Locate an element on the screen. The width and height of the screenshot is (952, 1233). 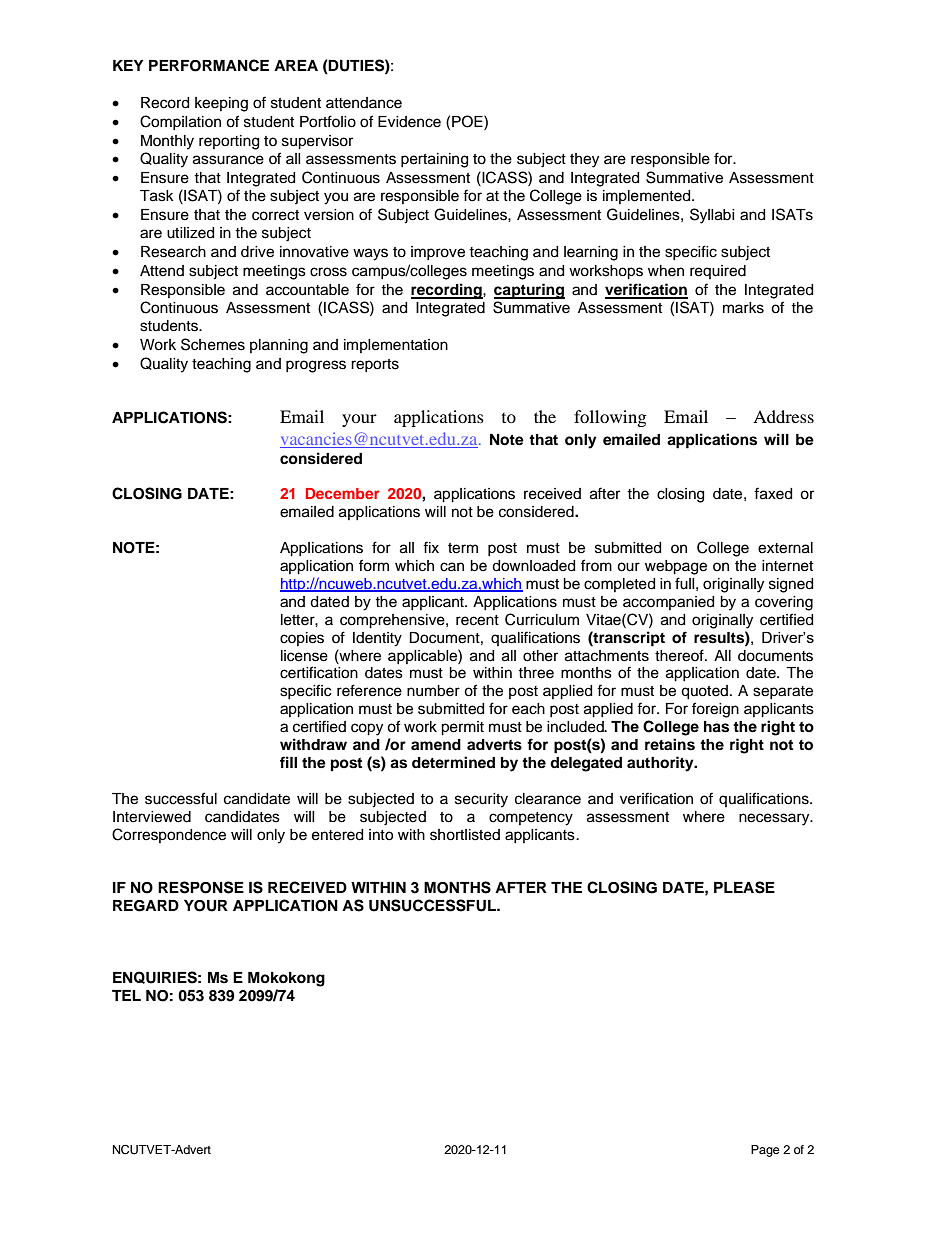
they is located at coordinates (584, 160).
